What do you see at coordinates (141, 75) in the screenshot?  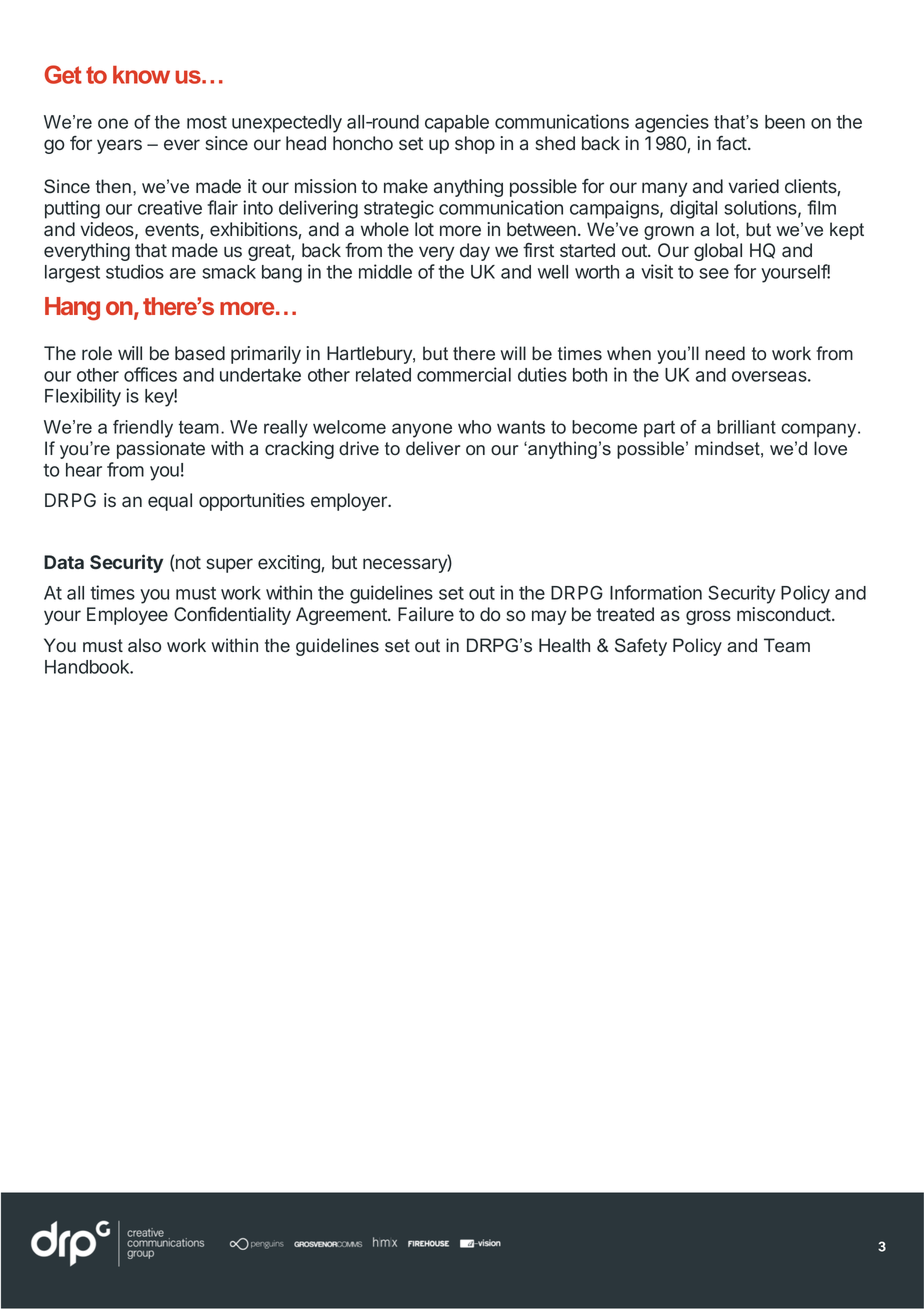 I see `know` at bounding box center [141, 75].
